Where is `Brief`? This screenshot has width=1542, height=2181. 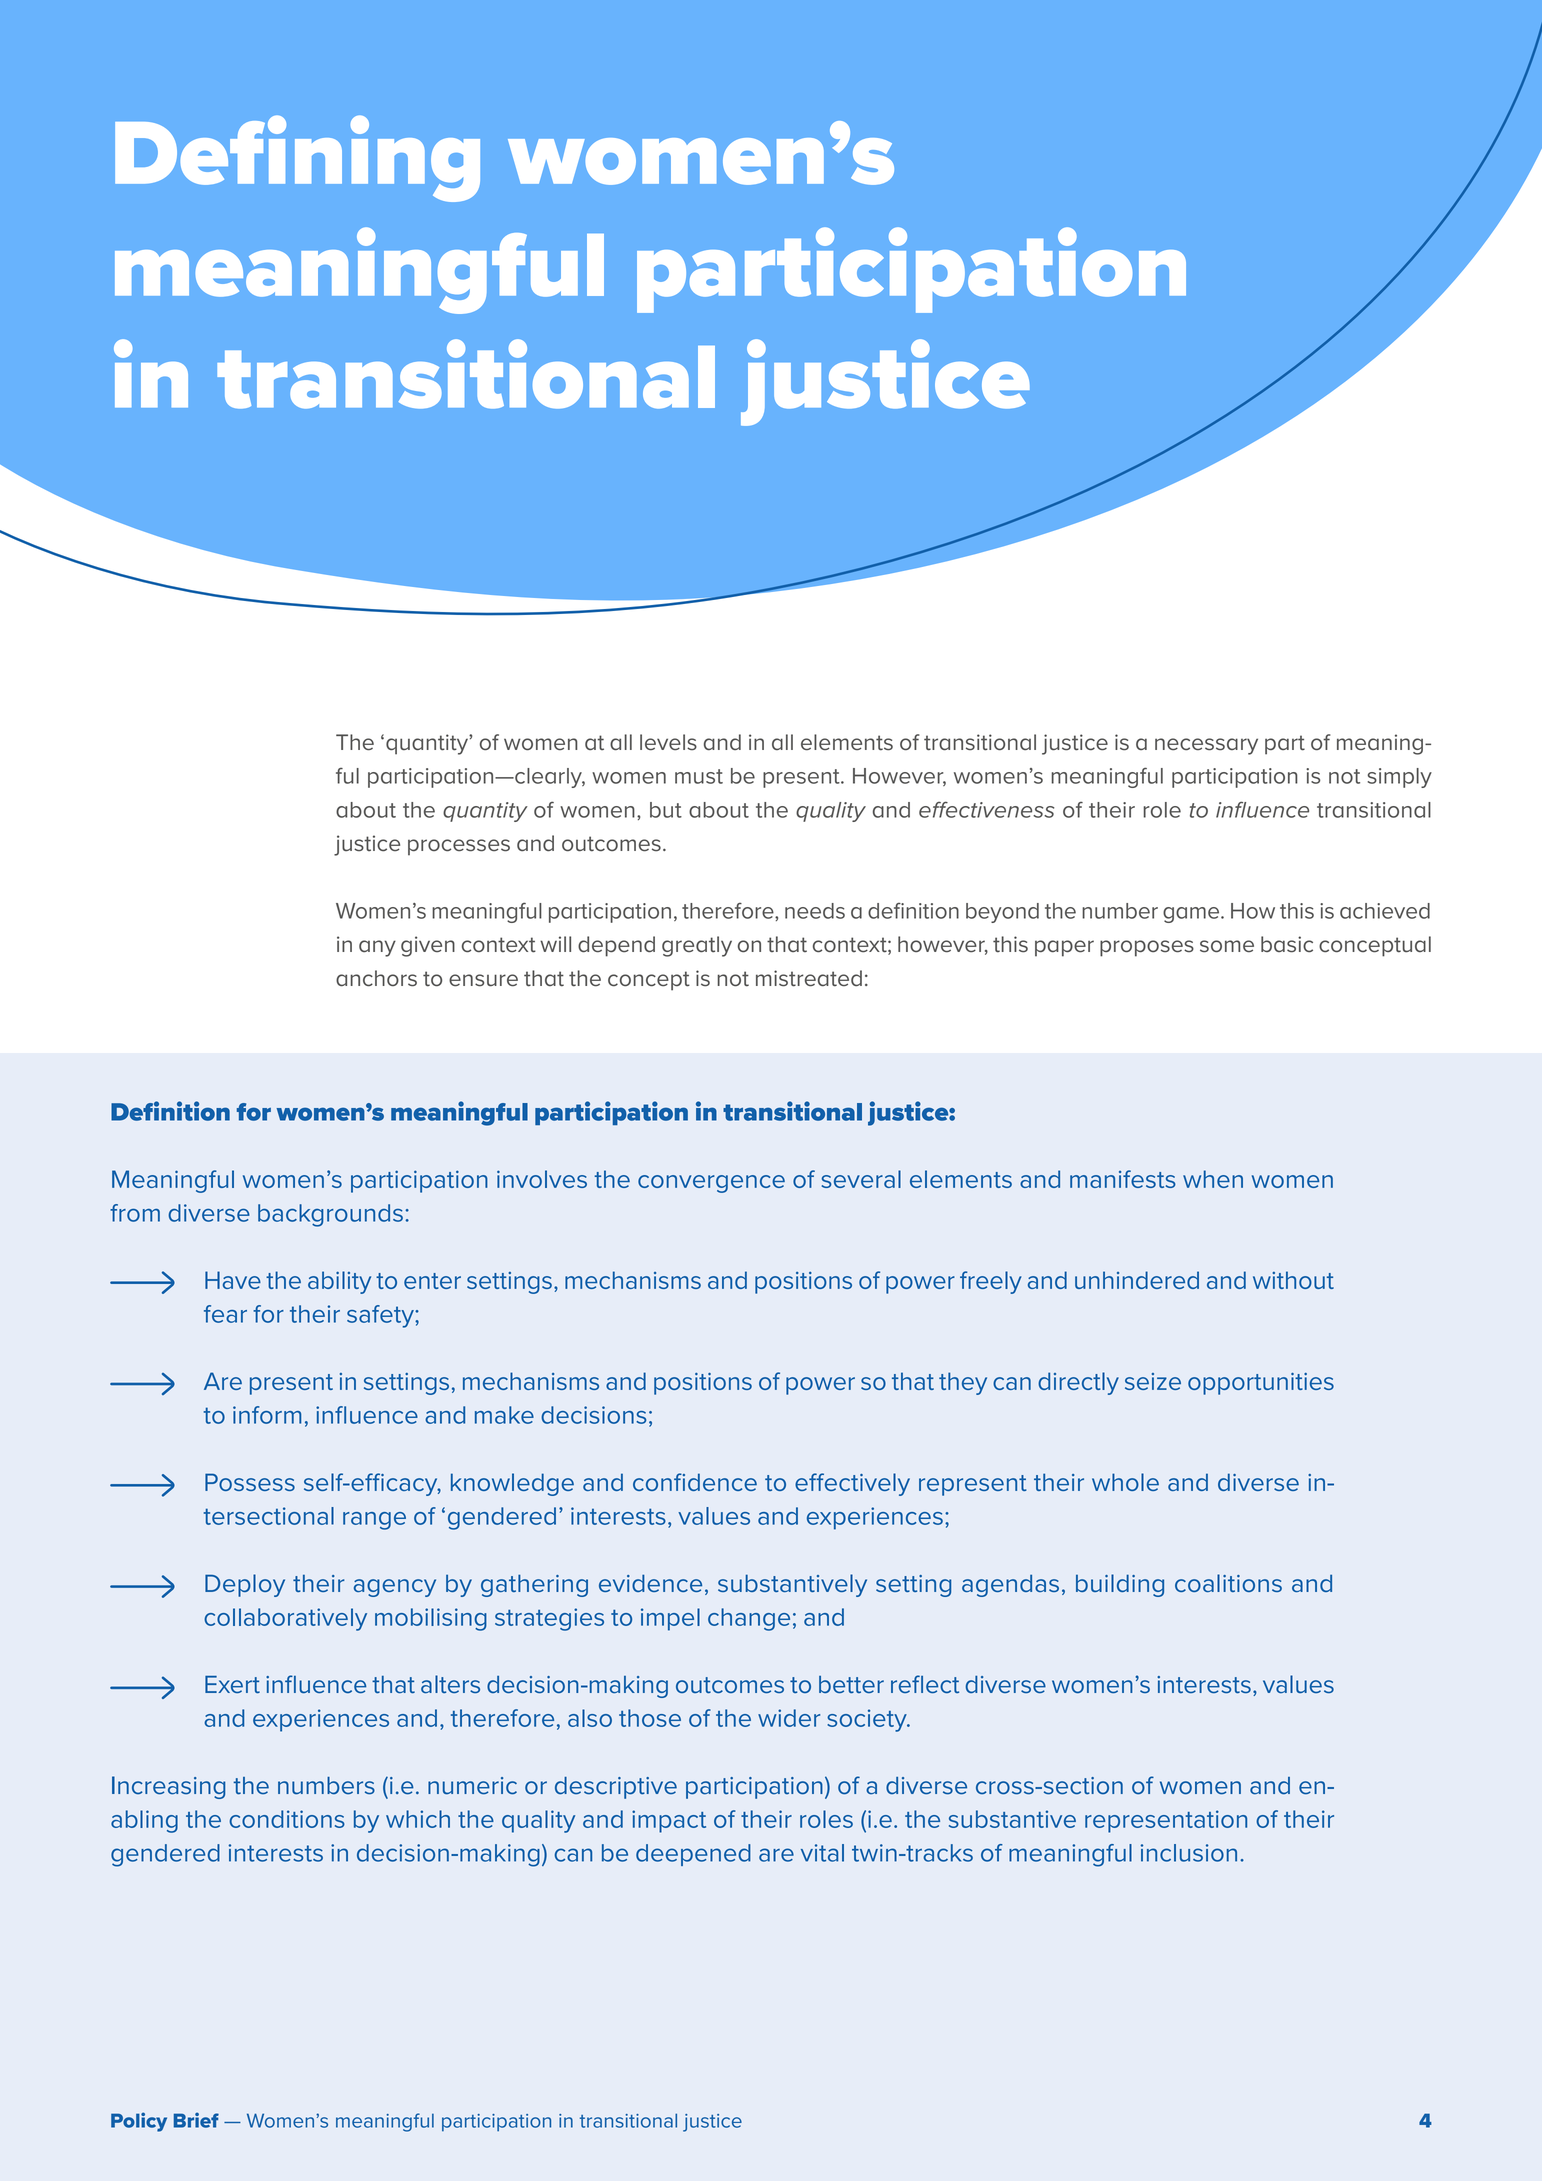 Brief is located at coordinates (196, 2120).
